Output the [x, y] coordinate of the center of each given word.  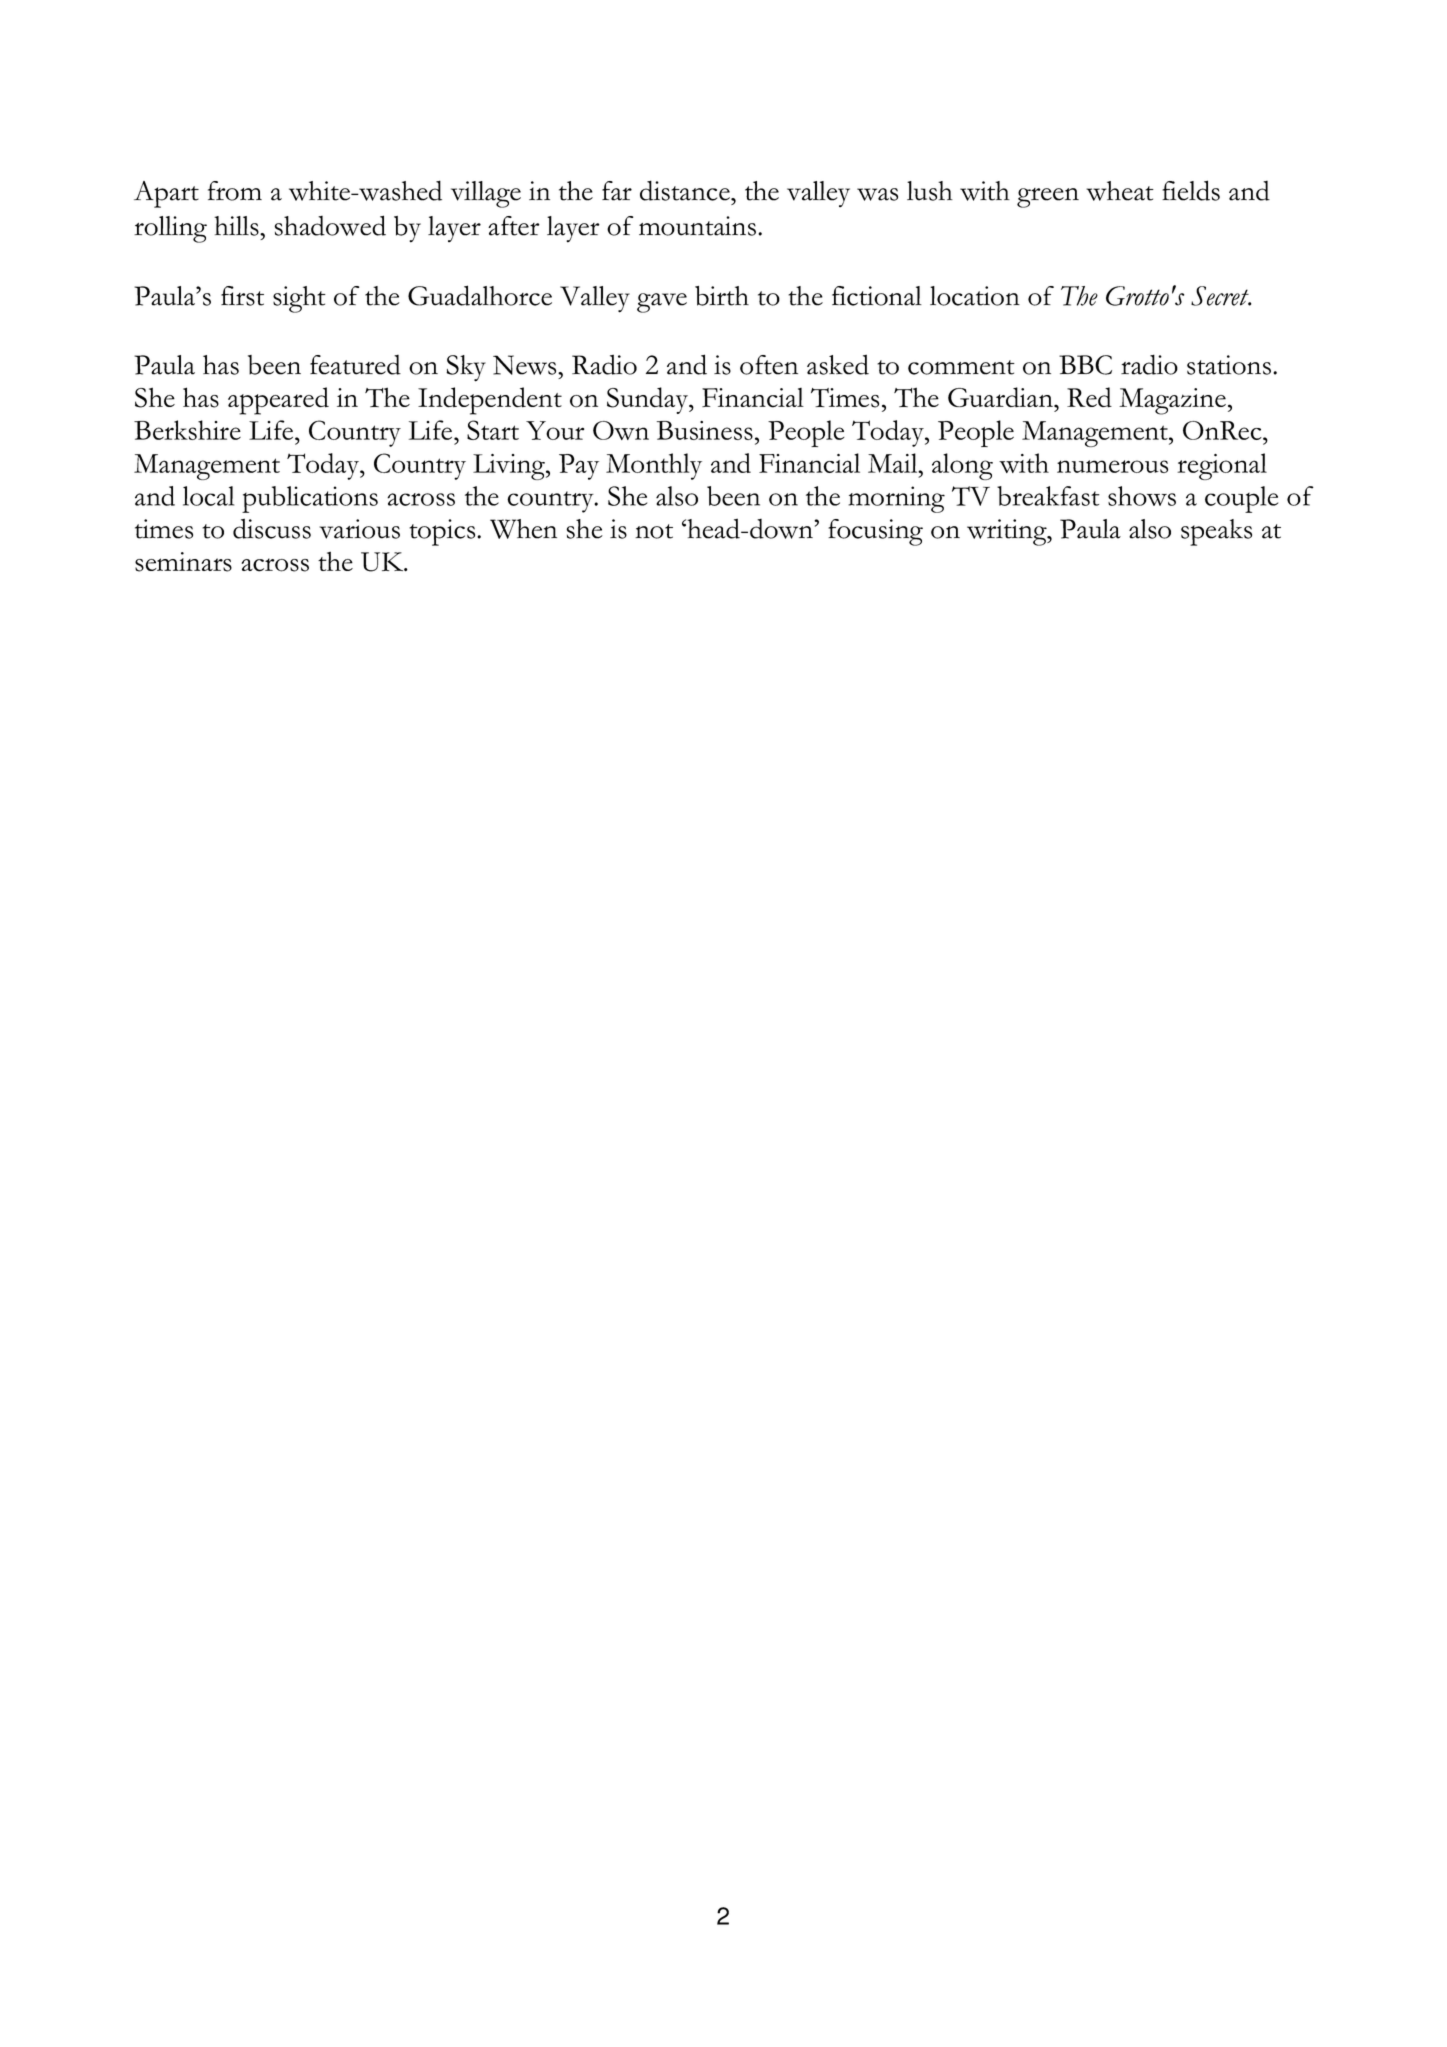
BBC [1085, 365]
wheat [1120, 191]
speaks [1216, 532]
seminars [183, 562]
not [654, 531]
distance [686, 190]
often [769, 365]
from [235, 191]
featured [355, 365]
